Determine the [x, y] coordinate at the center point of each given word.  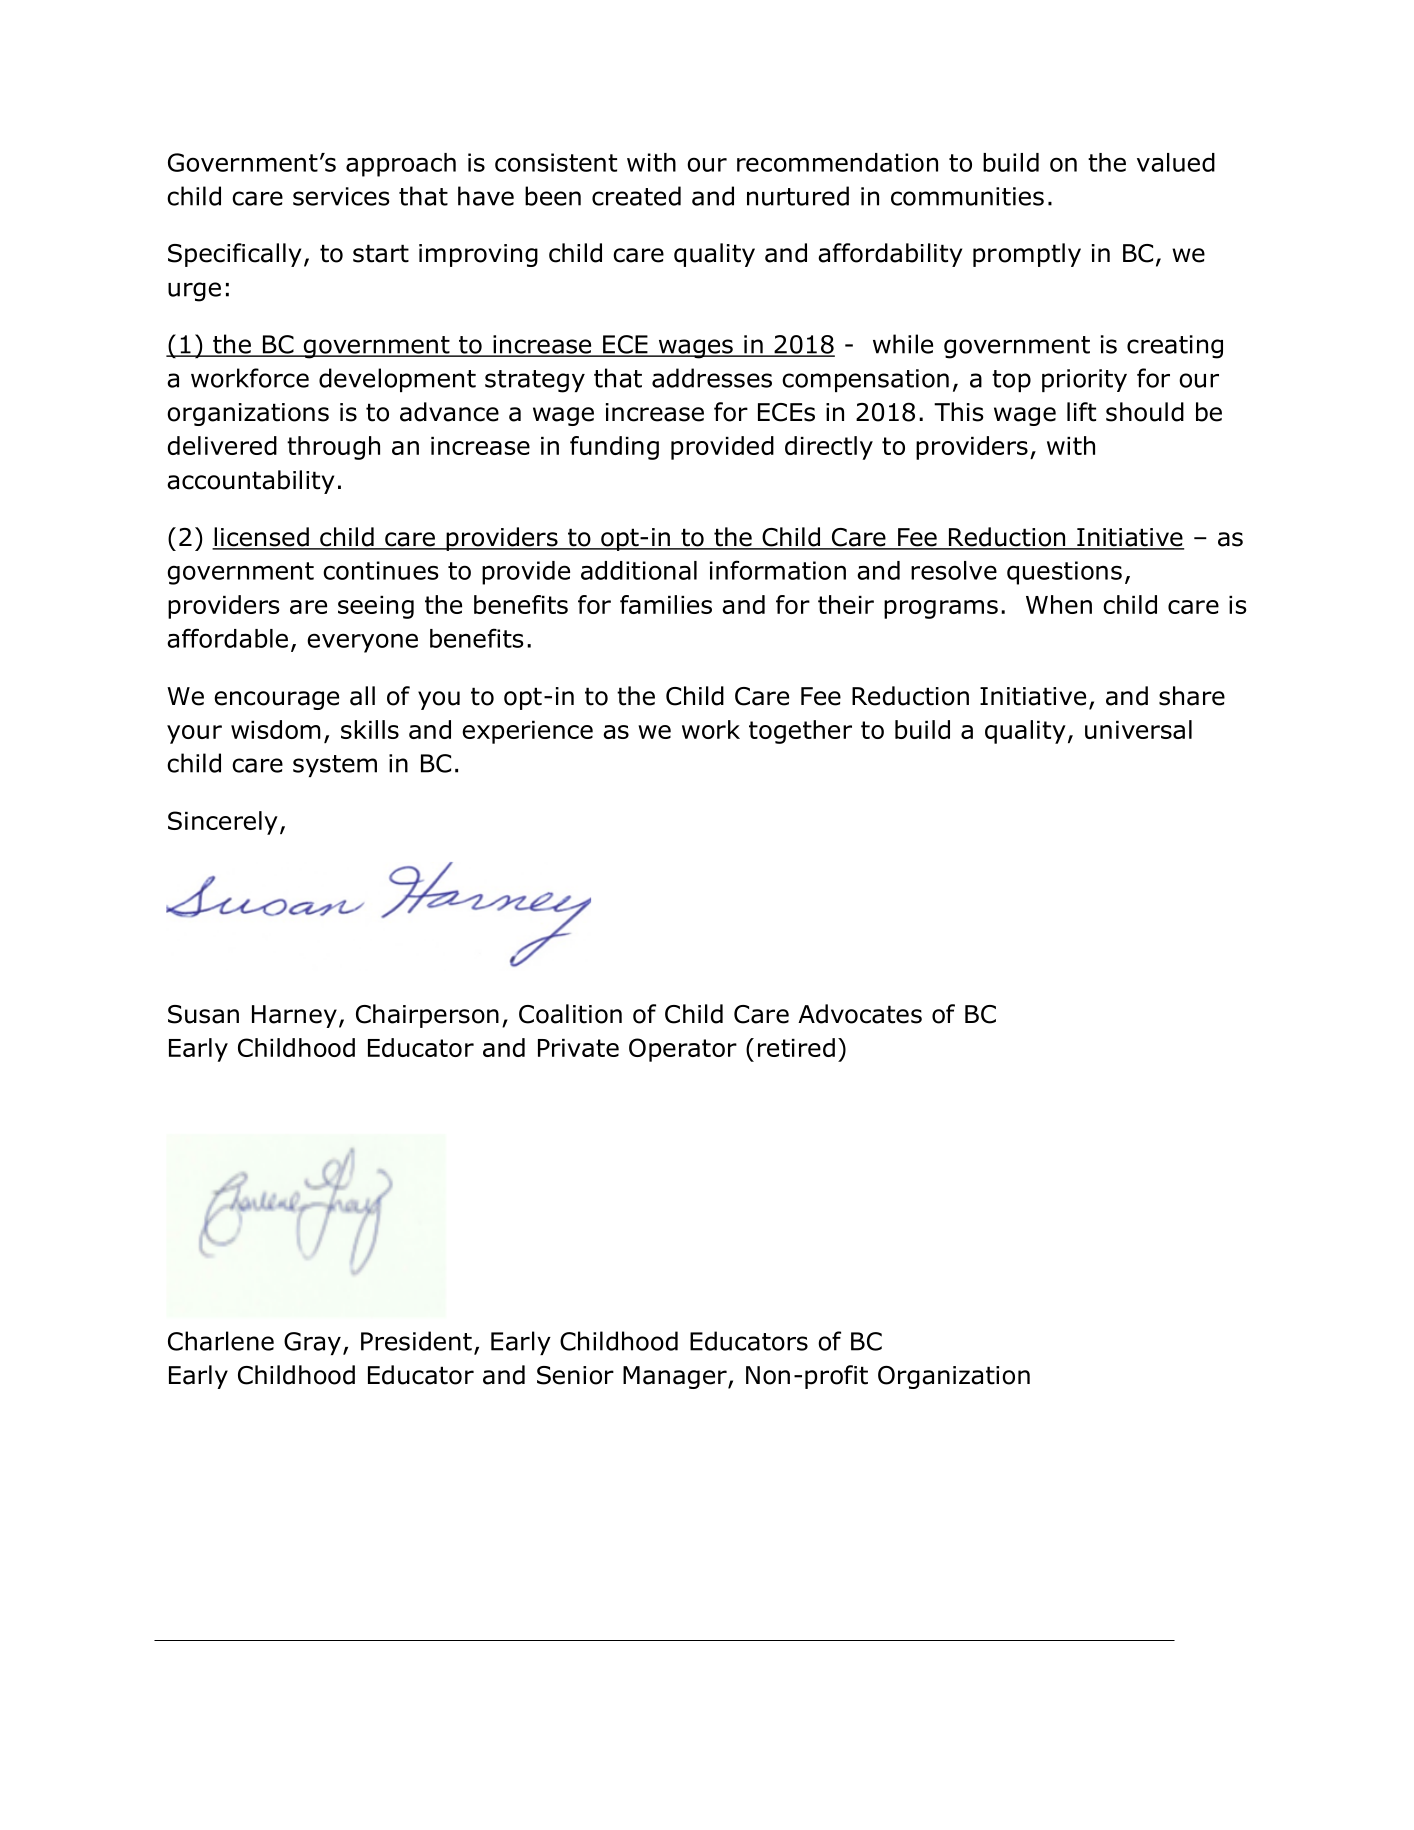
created [636, 196]
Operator [683, 1050]
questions [1064, 573]
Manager [676, 1377]
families [666, 604]
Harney [294, 1016]
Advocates [860, 1014]
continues [381, 570]
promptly [1027, 255]
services [341, 196]
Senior [575, 1375]
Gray [312, 1343]
